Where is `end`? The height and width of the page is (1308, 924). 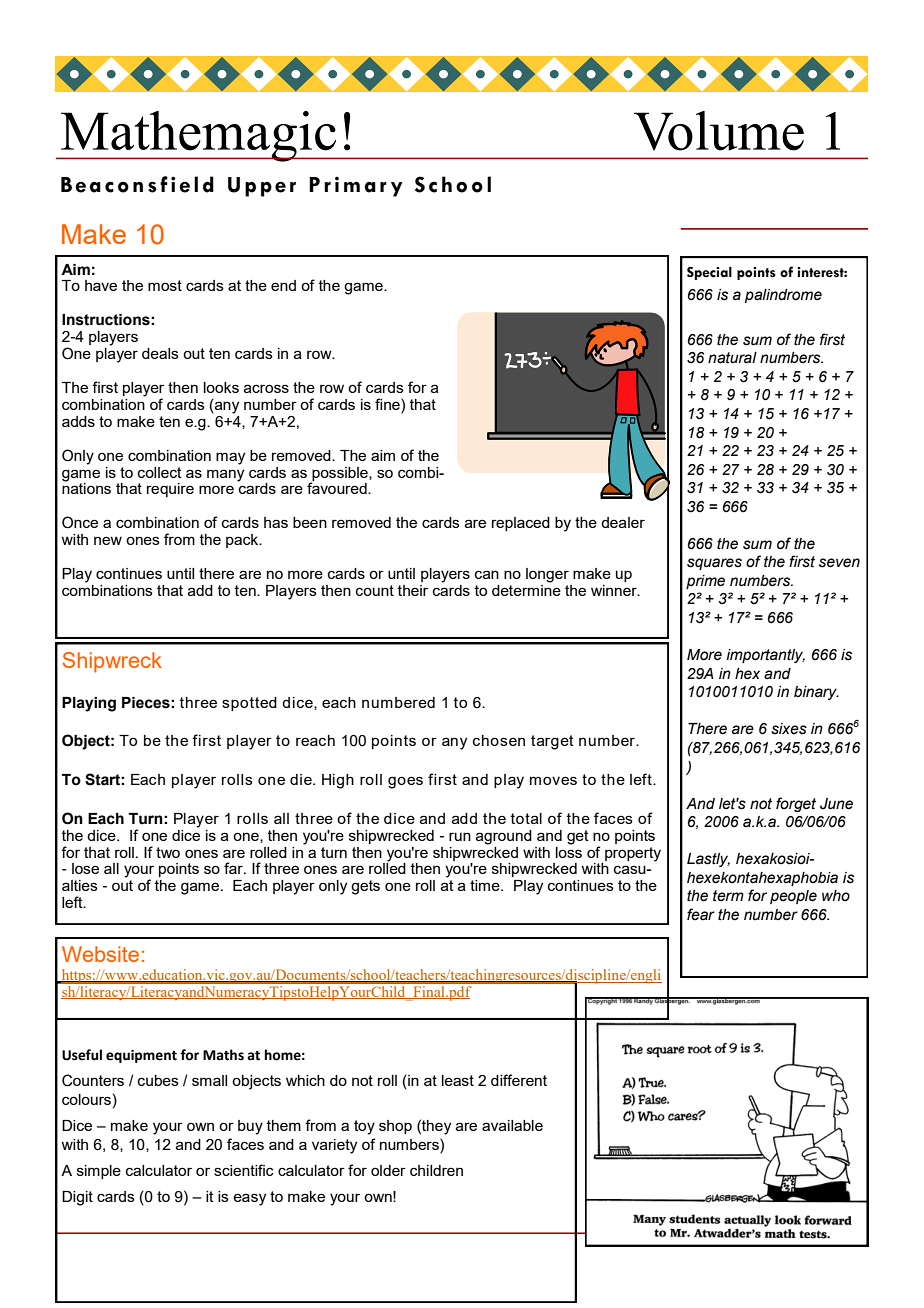 end is located at coordinates (283, 285).
